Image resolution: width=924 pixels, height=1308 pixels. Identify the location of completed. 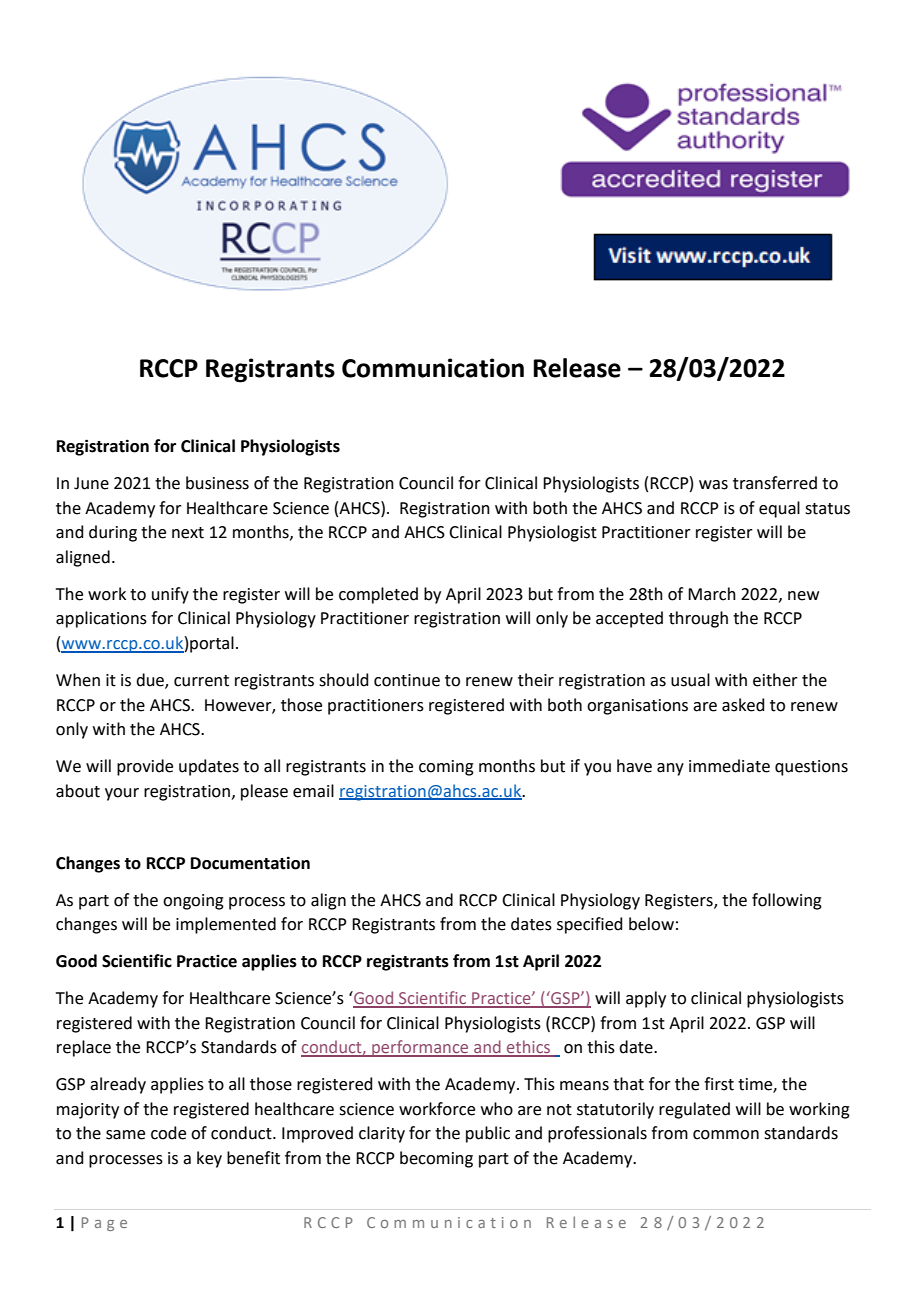
(378, 595).
